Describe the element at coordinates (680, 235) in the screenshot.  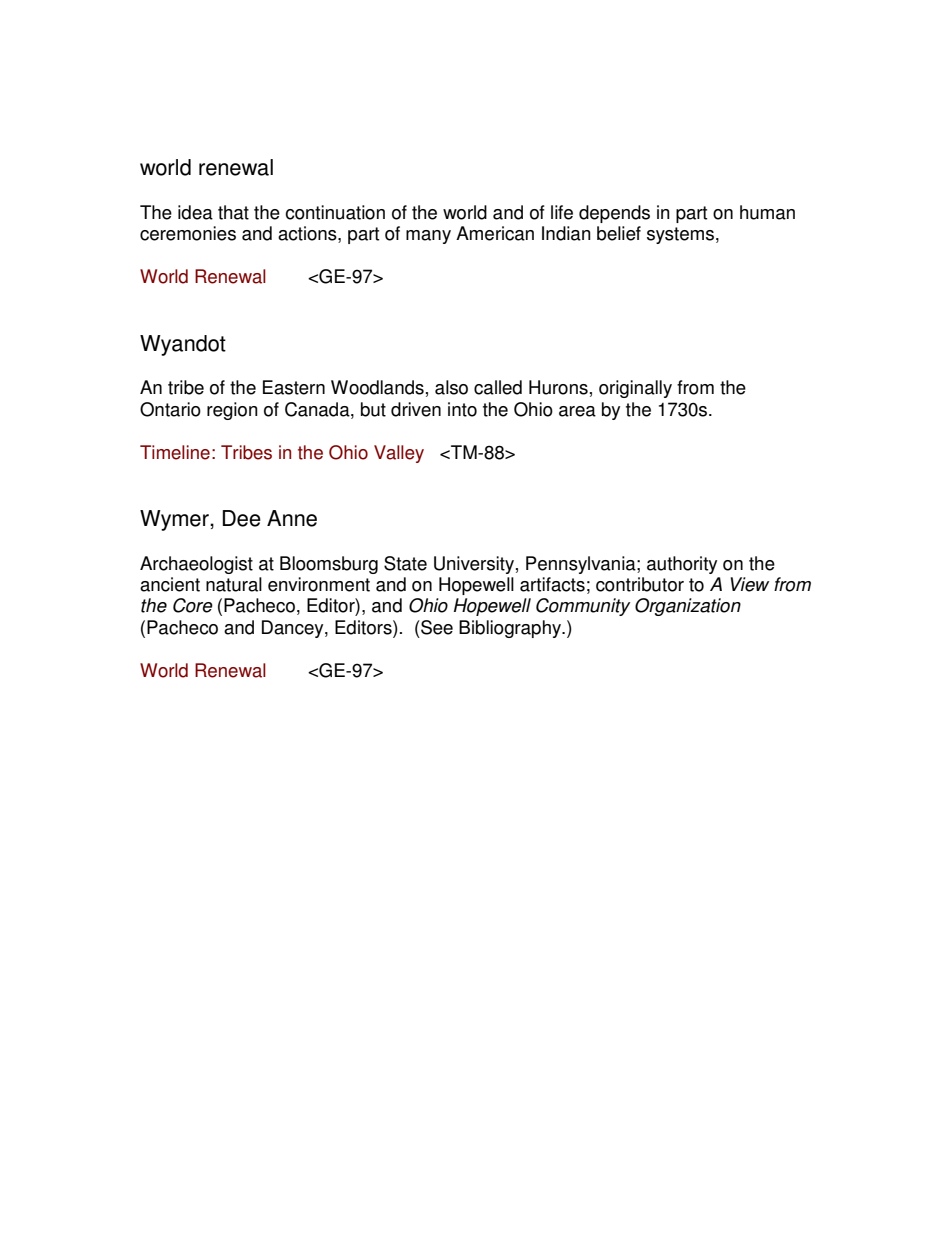
I see `systems` at that location.
